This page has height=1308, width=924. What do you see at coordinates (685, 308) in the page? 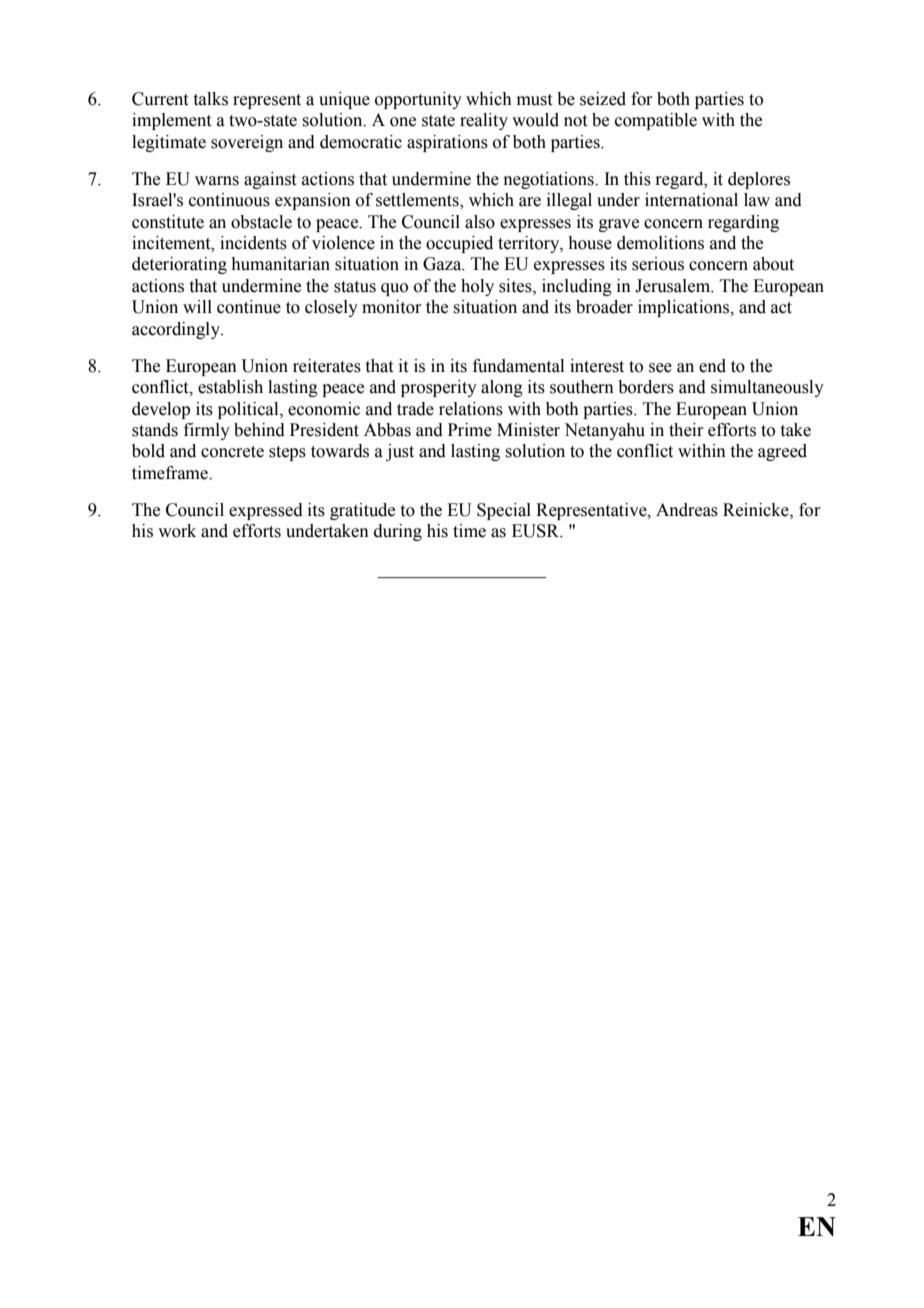
I see `implications` at bounding box center [685, 308].
